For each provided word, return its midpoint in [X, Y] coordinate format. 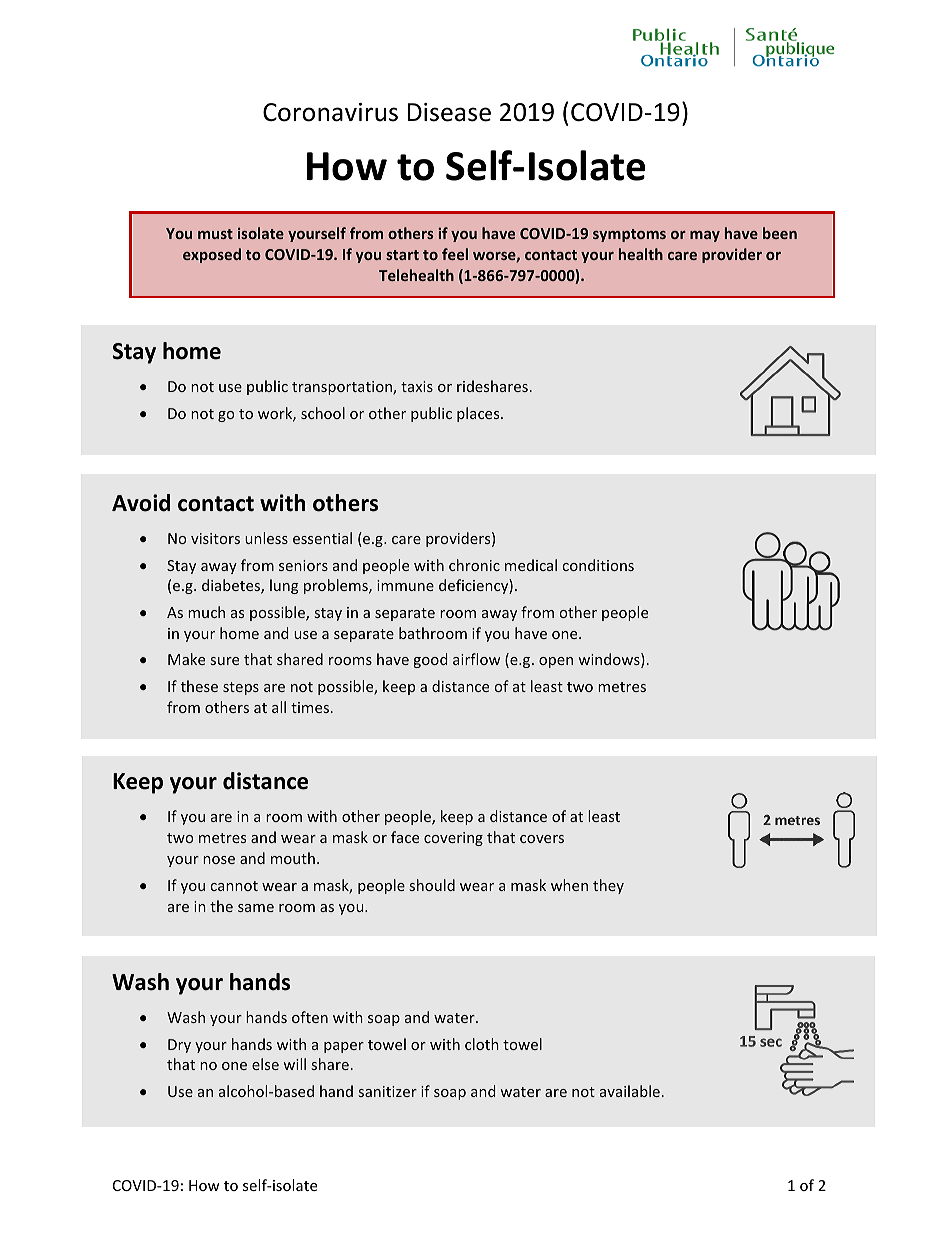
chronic [474, 565]
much [206, 612]
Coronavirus [330, 112]
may [705, 236]
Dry [179, 1046]
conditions [598, 565]
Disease [449, 112]
